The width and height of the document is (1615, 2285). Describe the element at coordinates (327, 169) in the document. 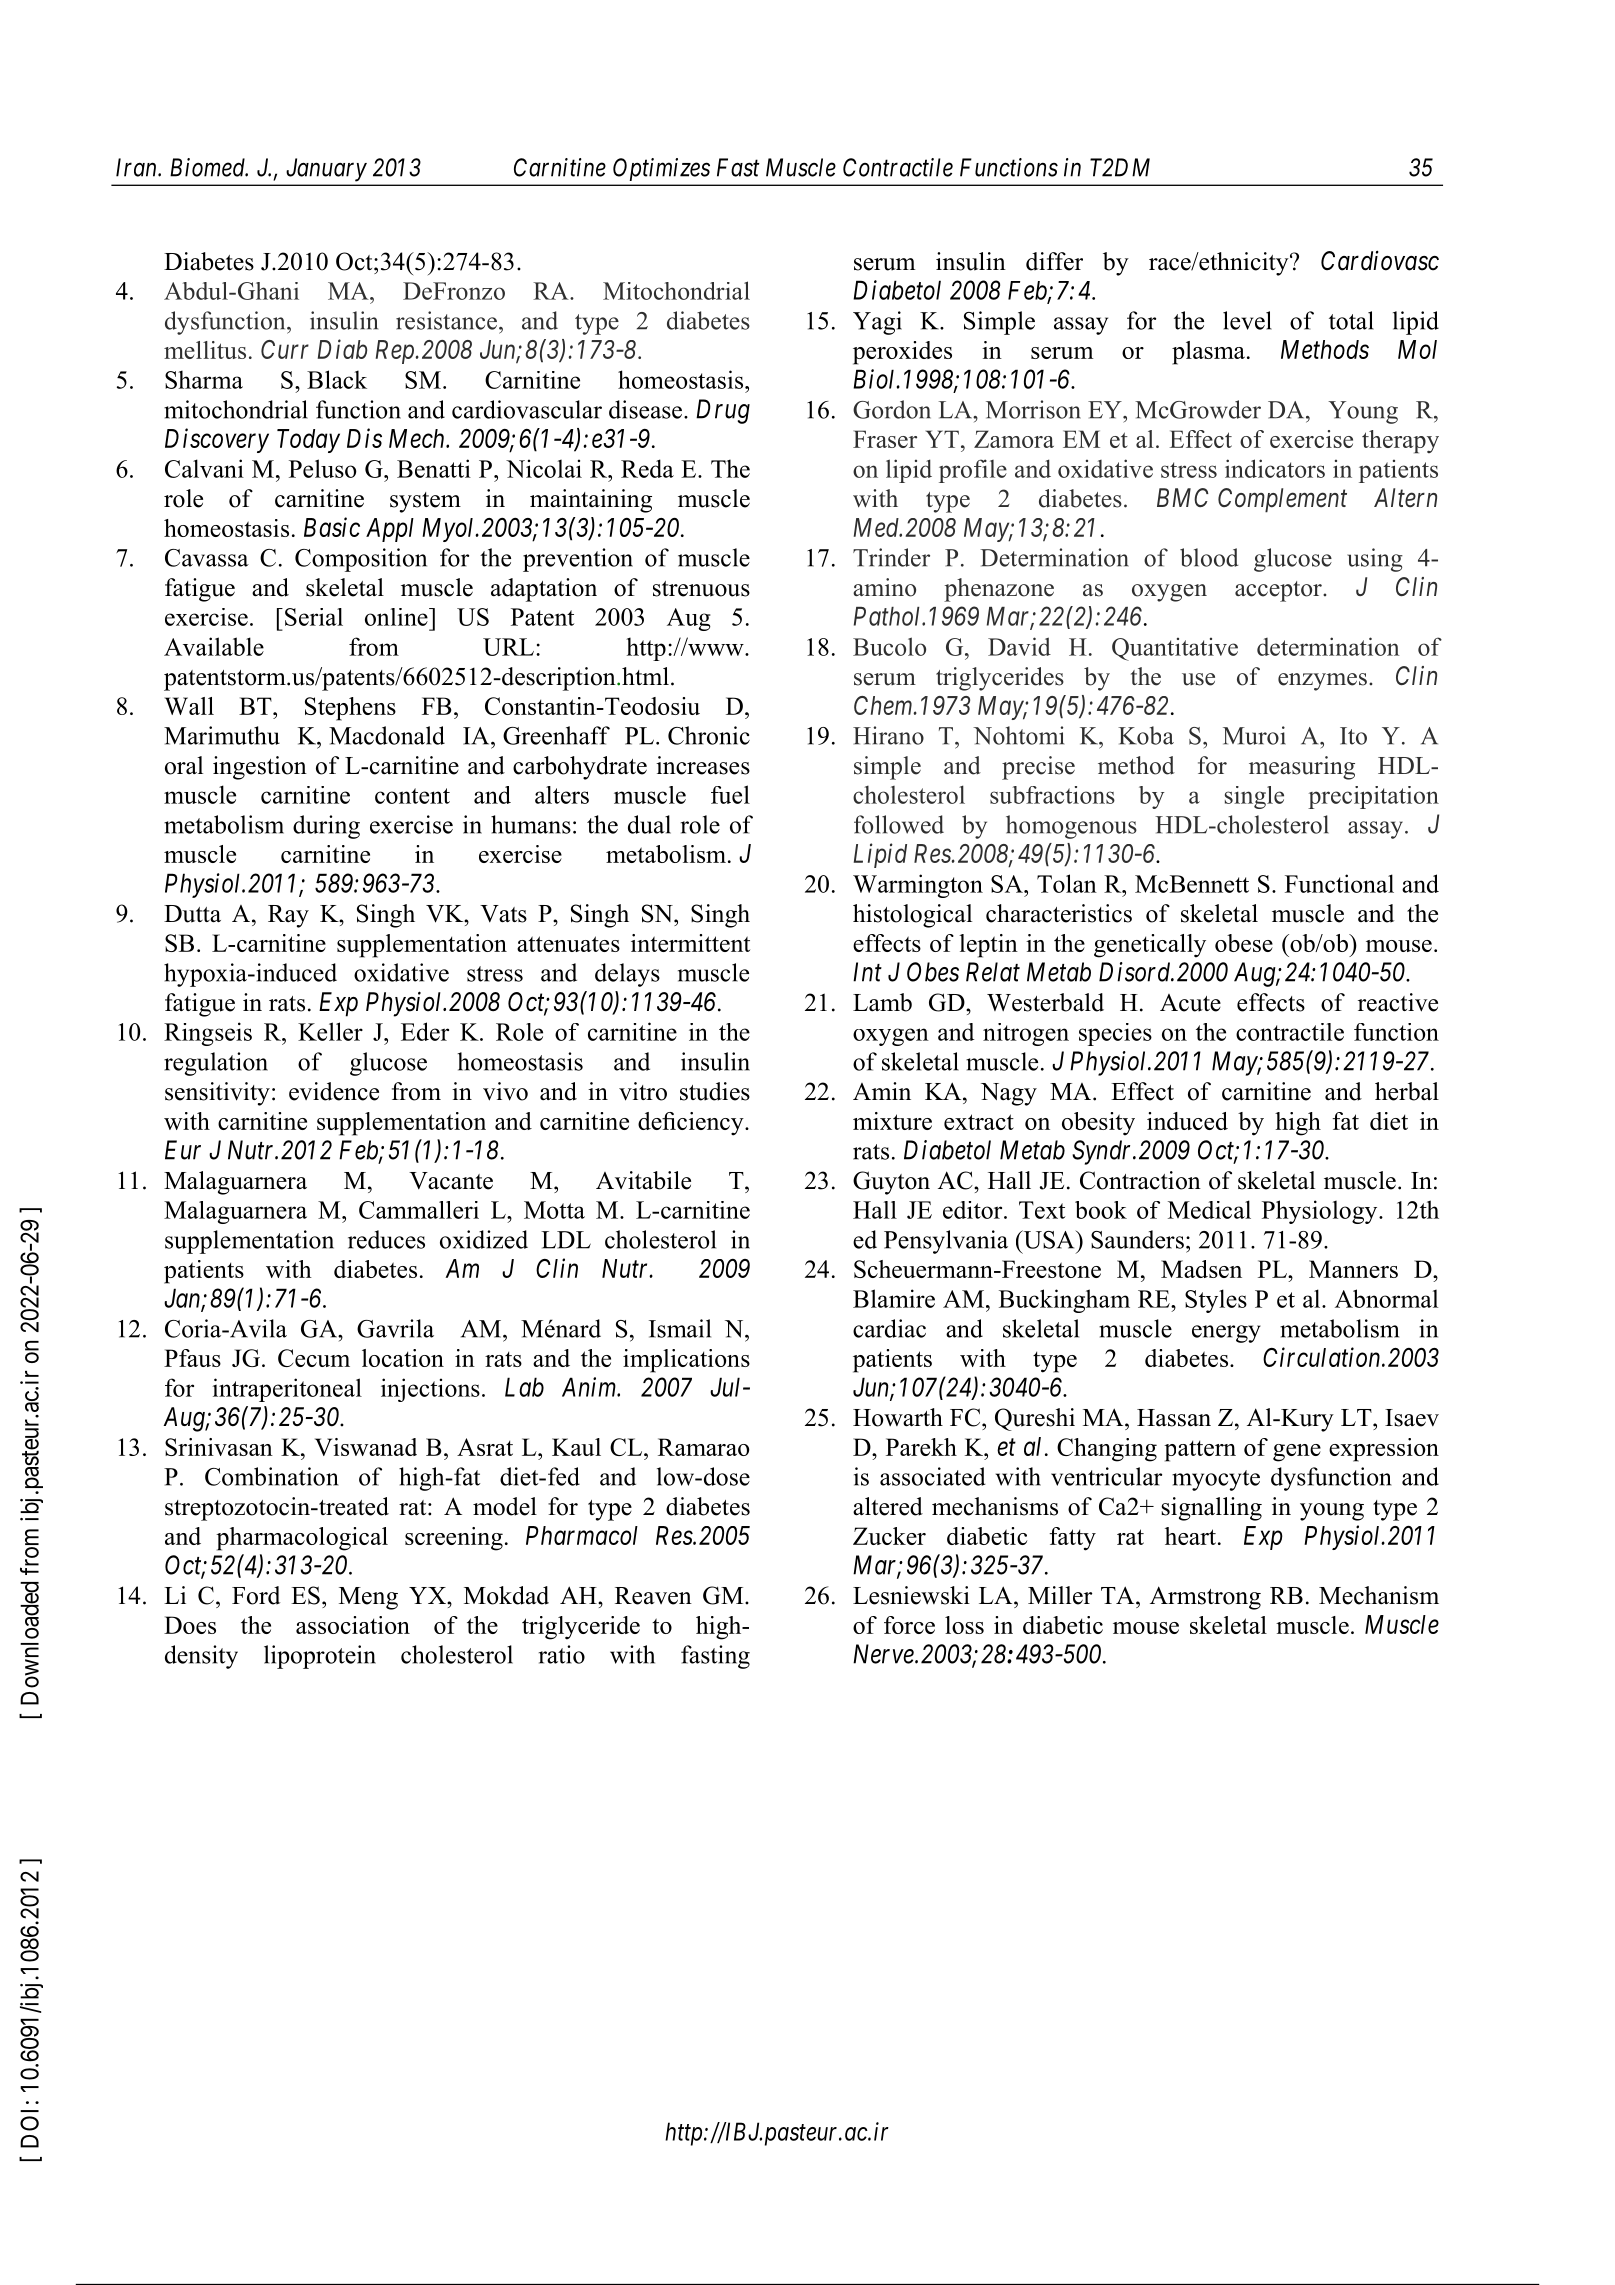

I see `January` at that location.
